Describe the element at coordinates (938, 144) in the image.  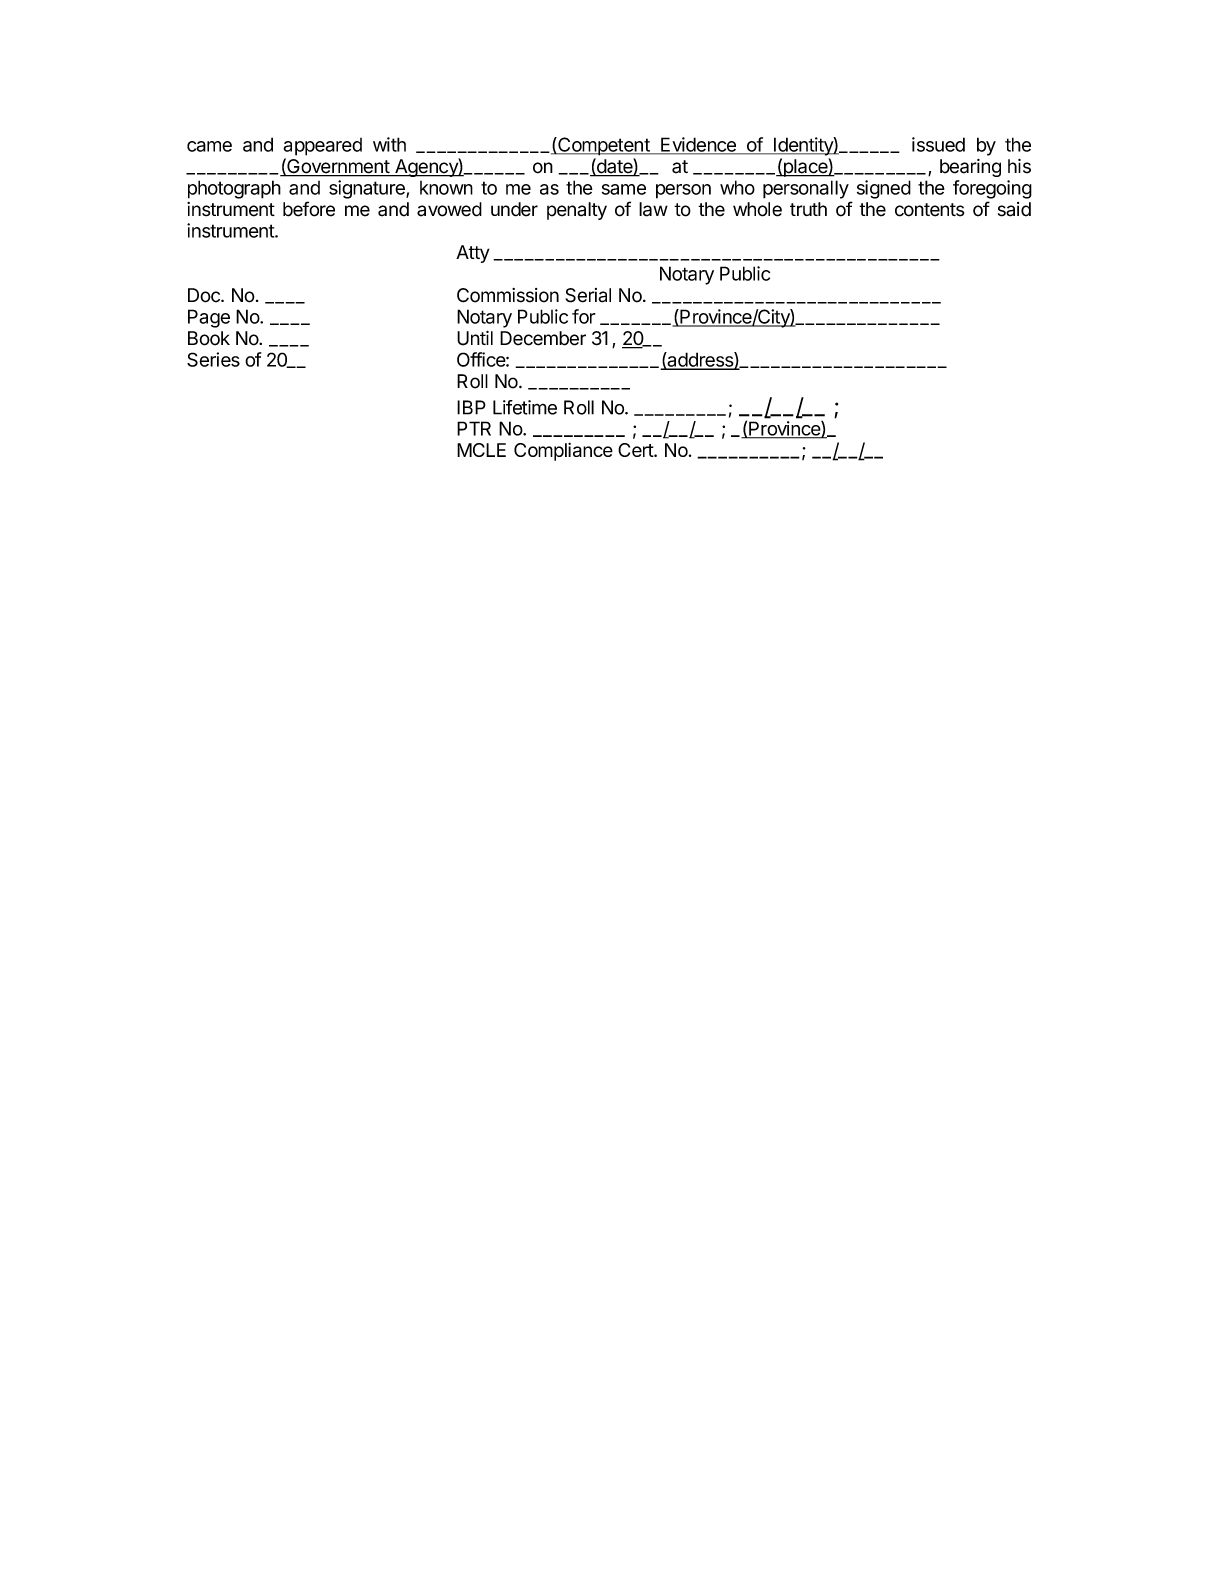
I see `issued` at that location.
